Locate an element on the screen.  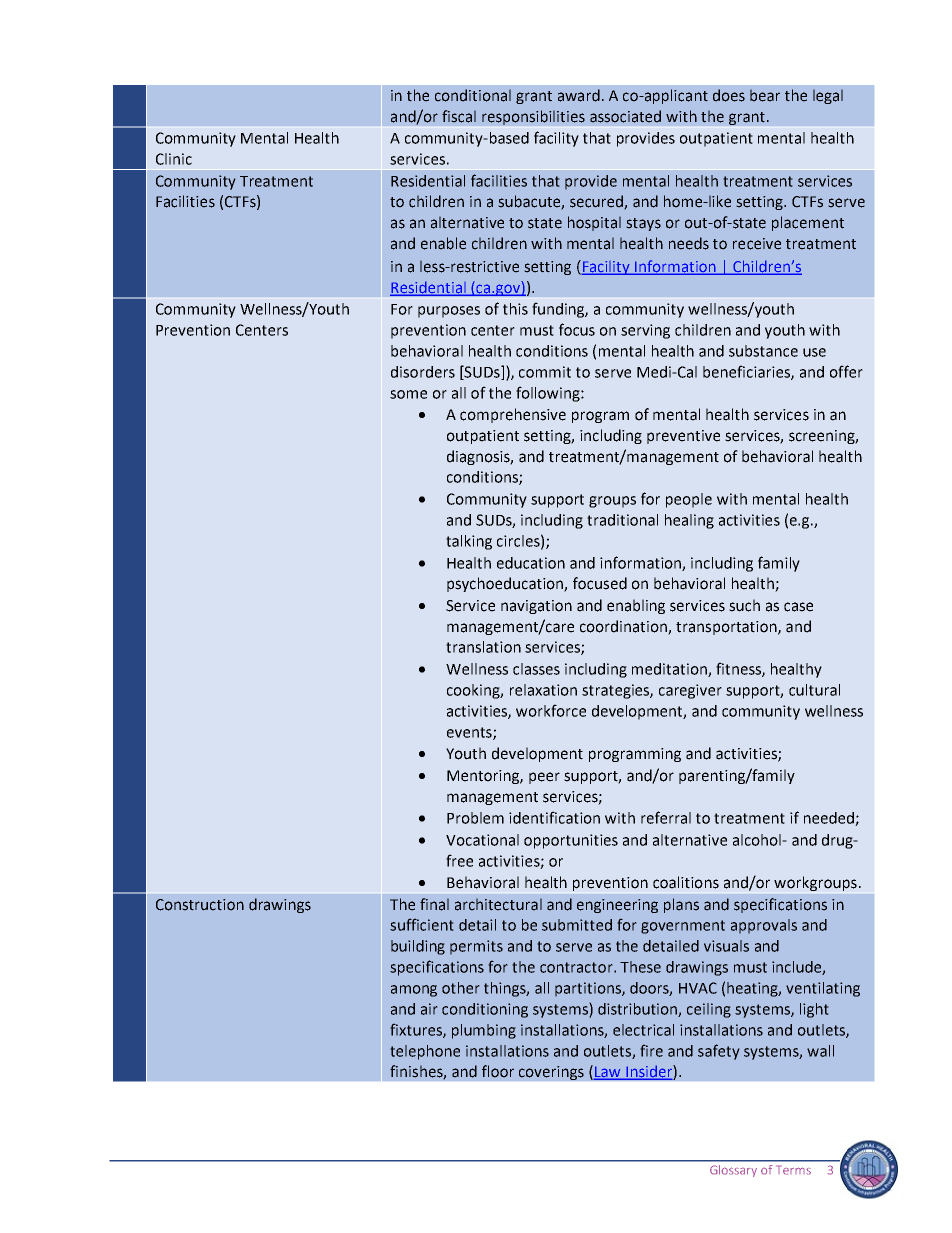
such is located at coordinates (744, 605).
